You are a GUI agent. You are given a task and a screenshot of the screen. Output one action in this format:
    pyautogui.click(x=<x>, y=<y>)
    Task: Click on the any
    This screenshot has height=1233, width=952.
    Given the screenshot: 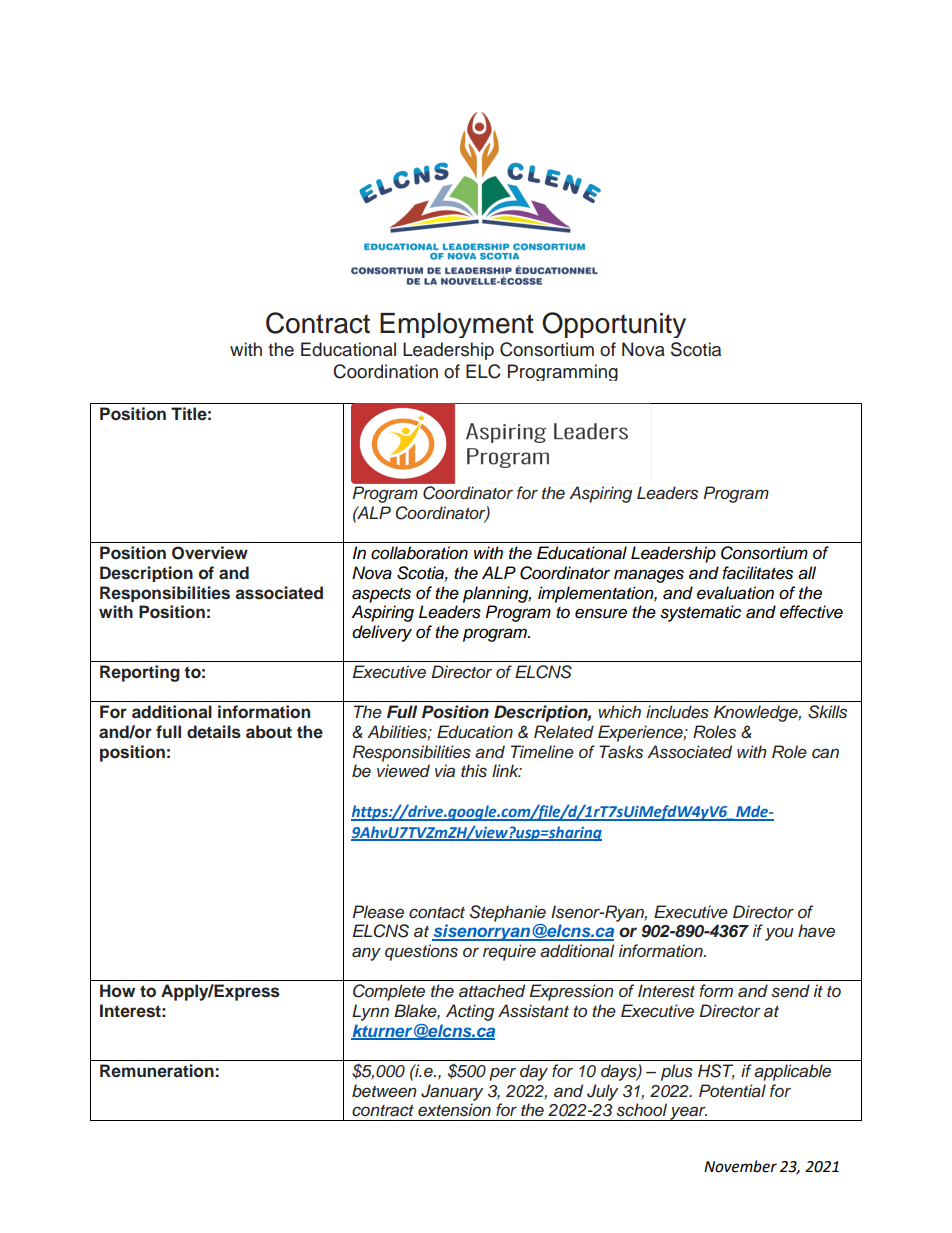 What is the action you would take?
    pyautogui.click(x=366, y=954)
